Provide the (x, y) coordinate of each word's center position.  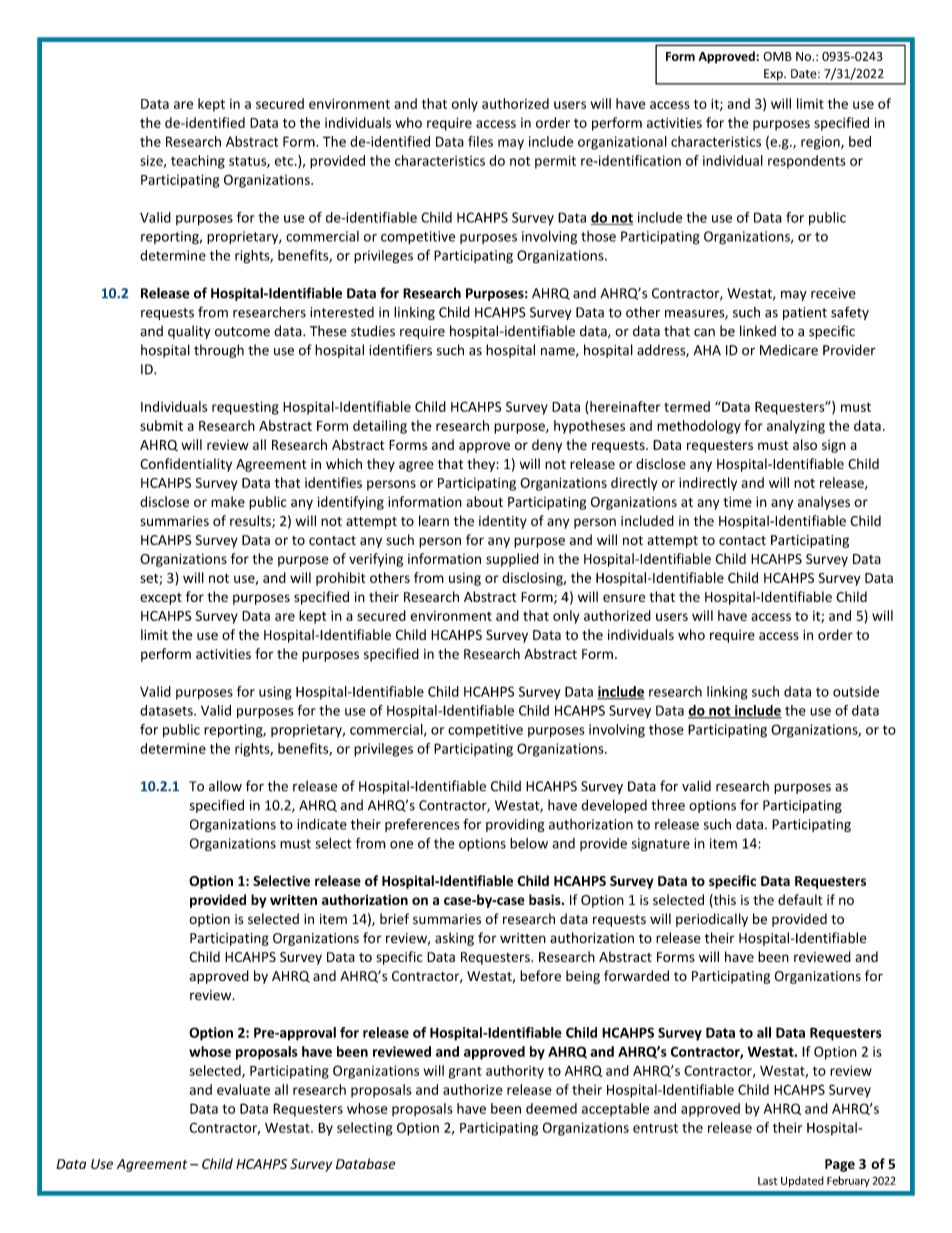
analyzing (796, 427)
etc (285, 161)
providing (515, 825)
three (668, 805)
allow (225, 786)
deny (547, 446)
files (480, 141)
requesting (245, 408)
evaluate (243, 1089)
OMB (777, 56)
